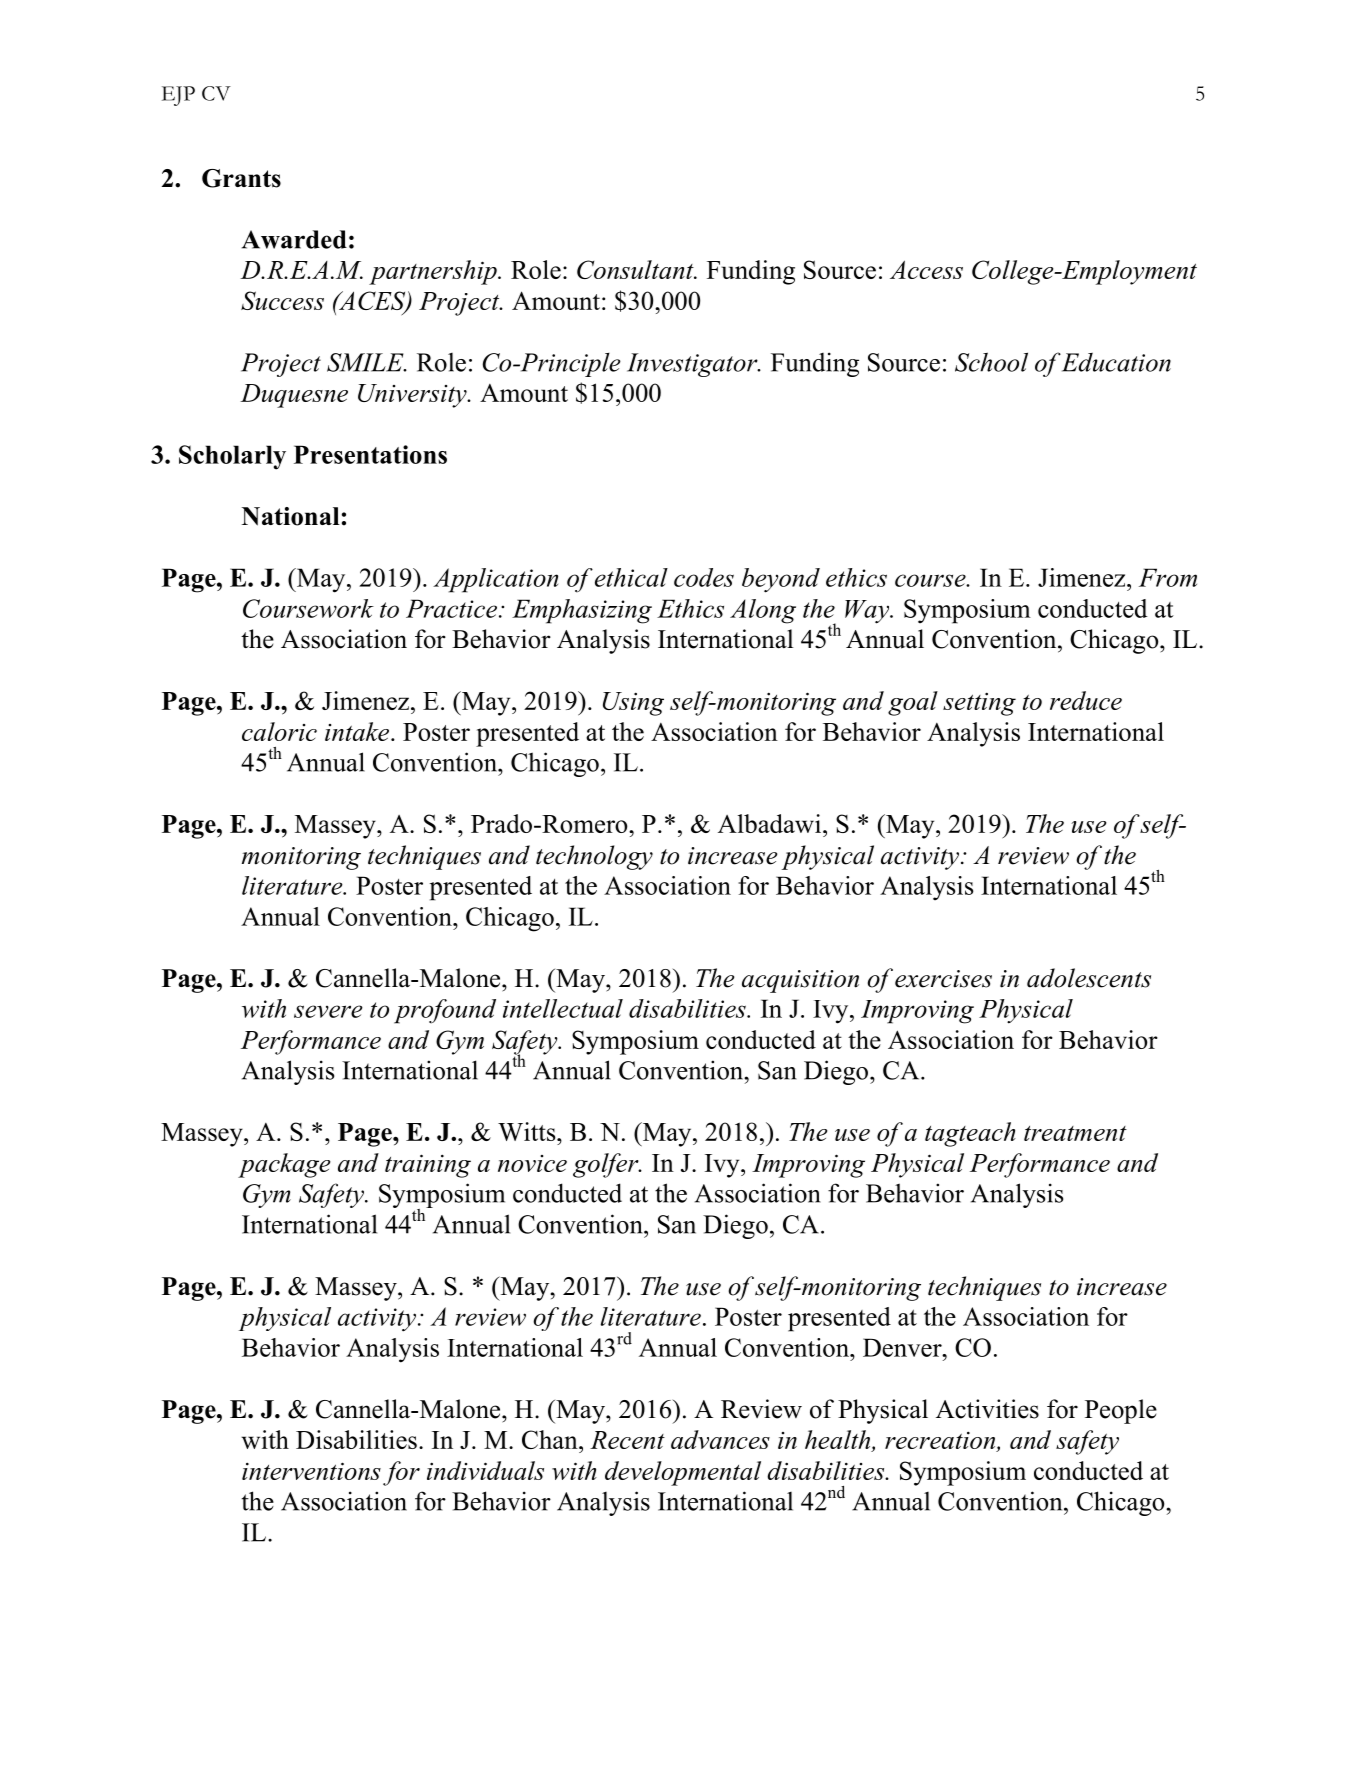  Describe the element at coordinates (311, 1471) in the image. I see `interventions` at that location.
